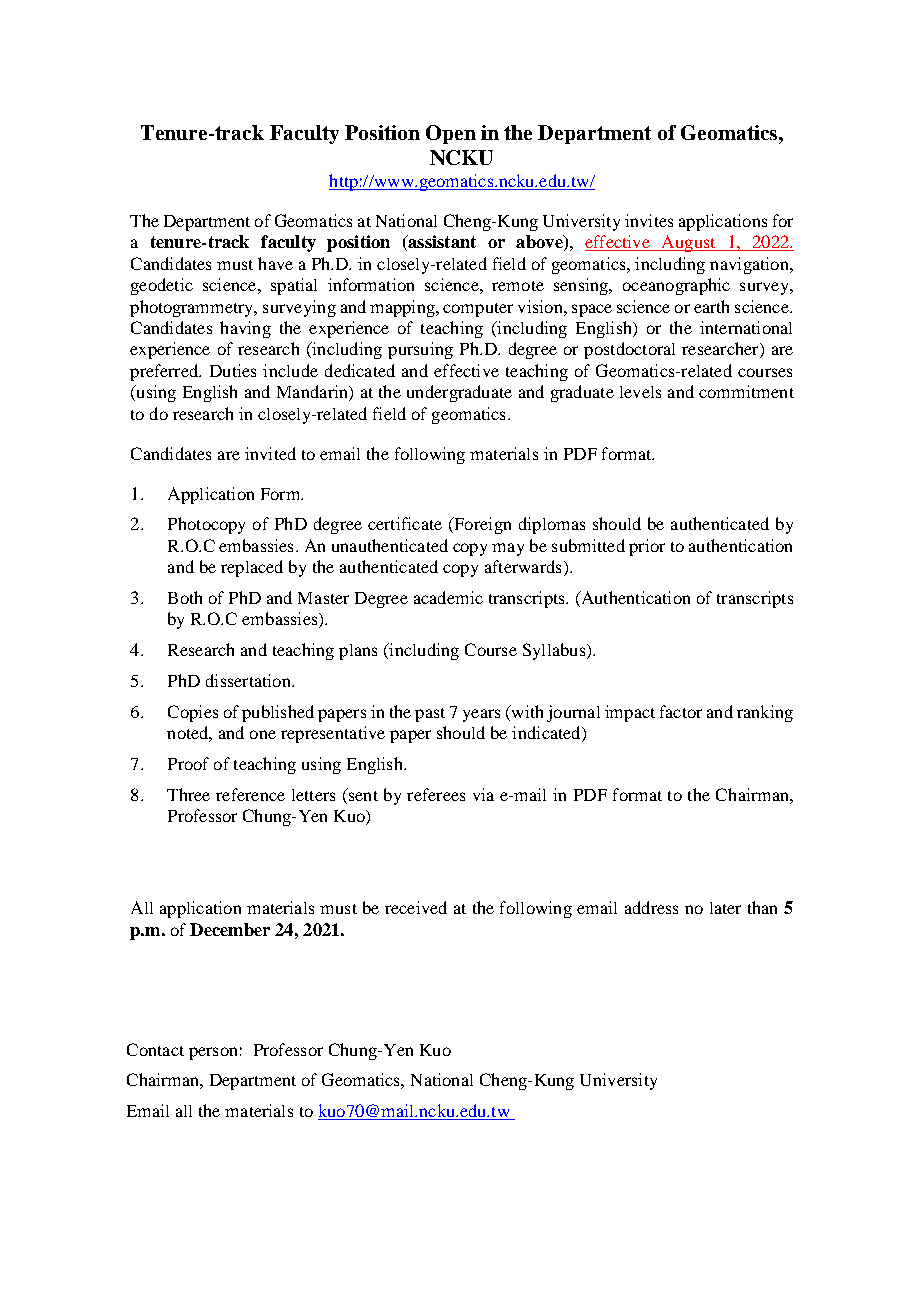 The width and height of the image is (924, 1307). Describe the element at coordinates (640, 392) in the image. I see `levels` at that location.
